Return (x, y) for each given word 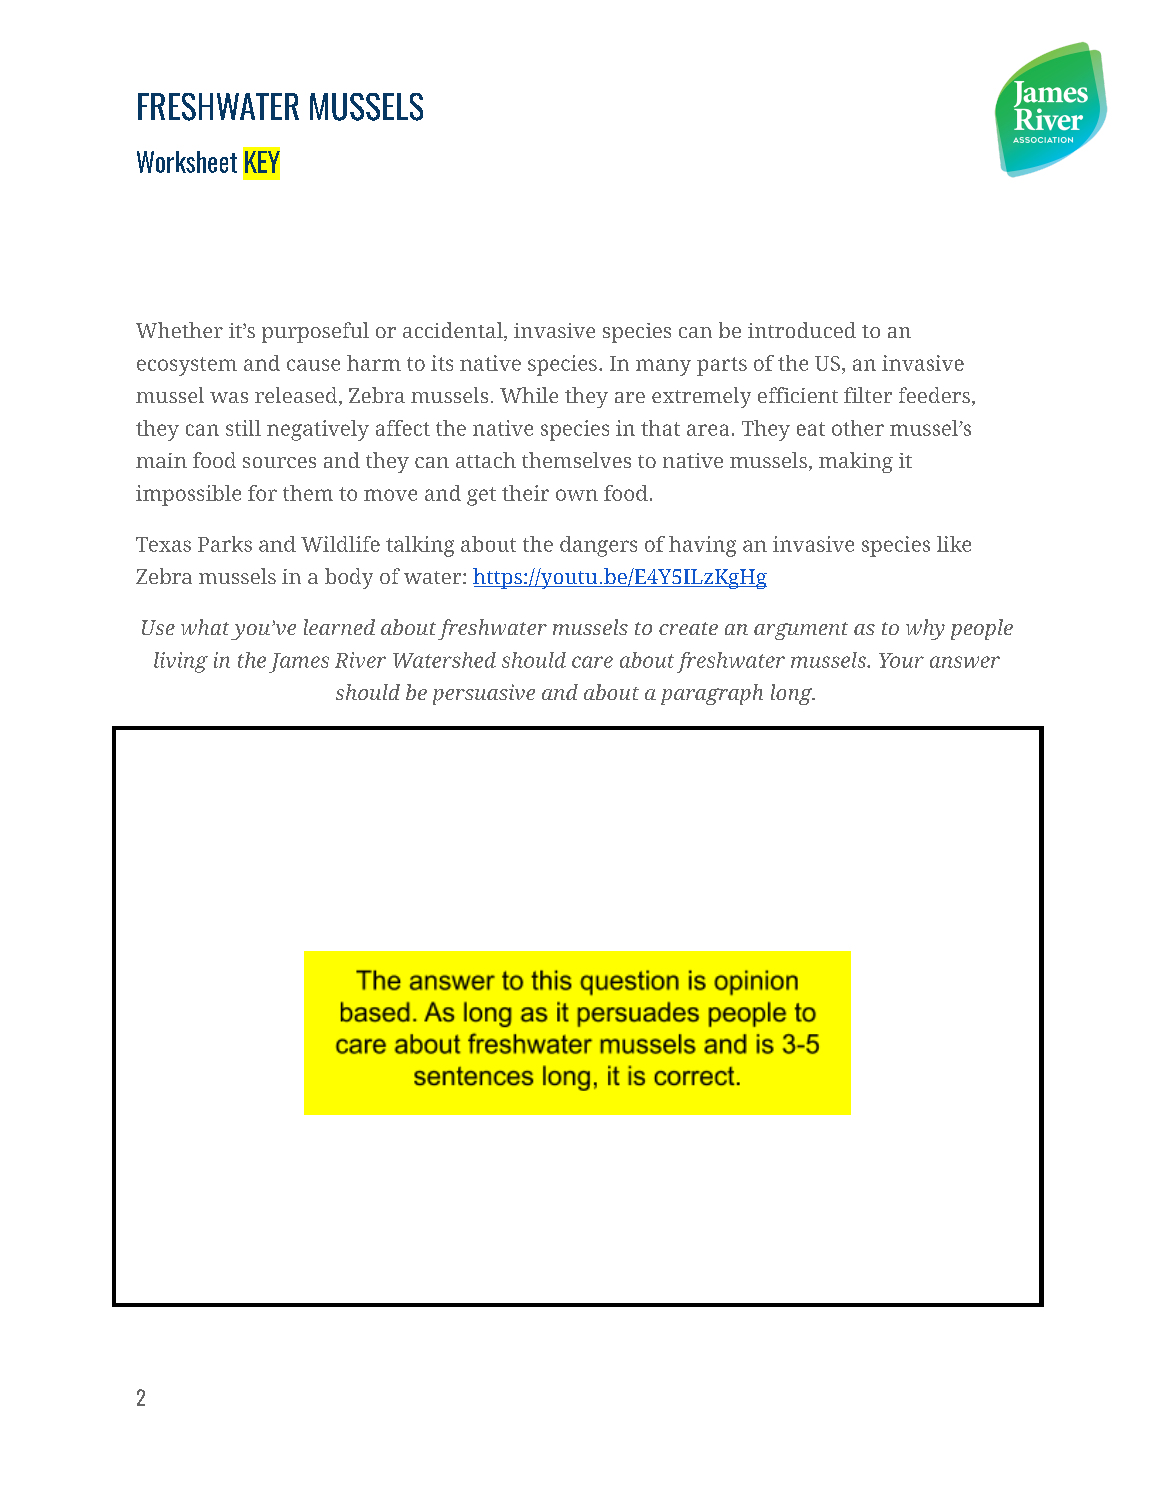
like (954, 544)
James (299, 663)
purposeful (315, 332)
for (262, 493)
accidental (454, 331)
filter (868, 395)
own (577, 495)
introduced (802, 330)
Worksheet (187, 162)
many (663, 367)
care (592, 662)
